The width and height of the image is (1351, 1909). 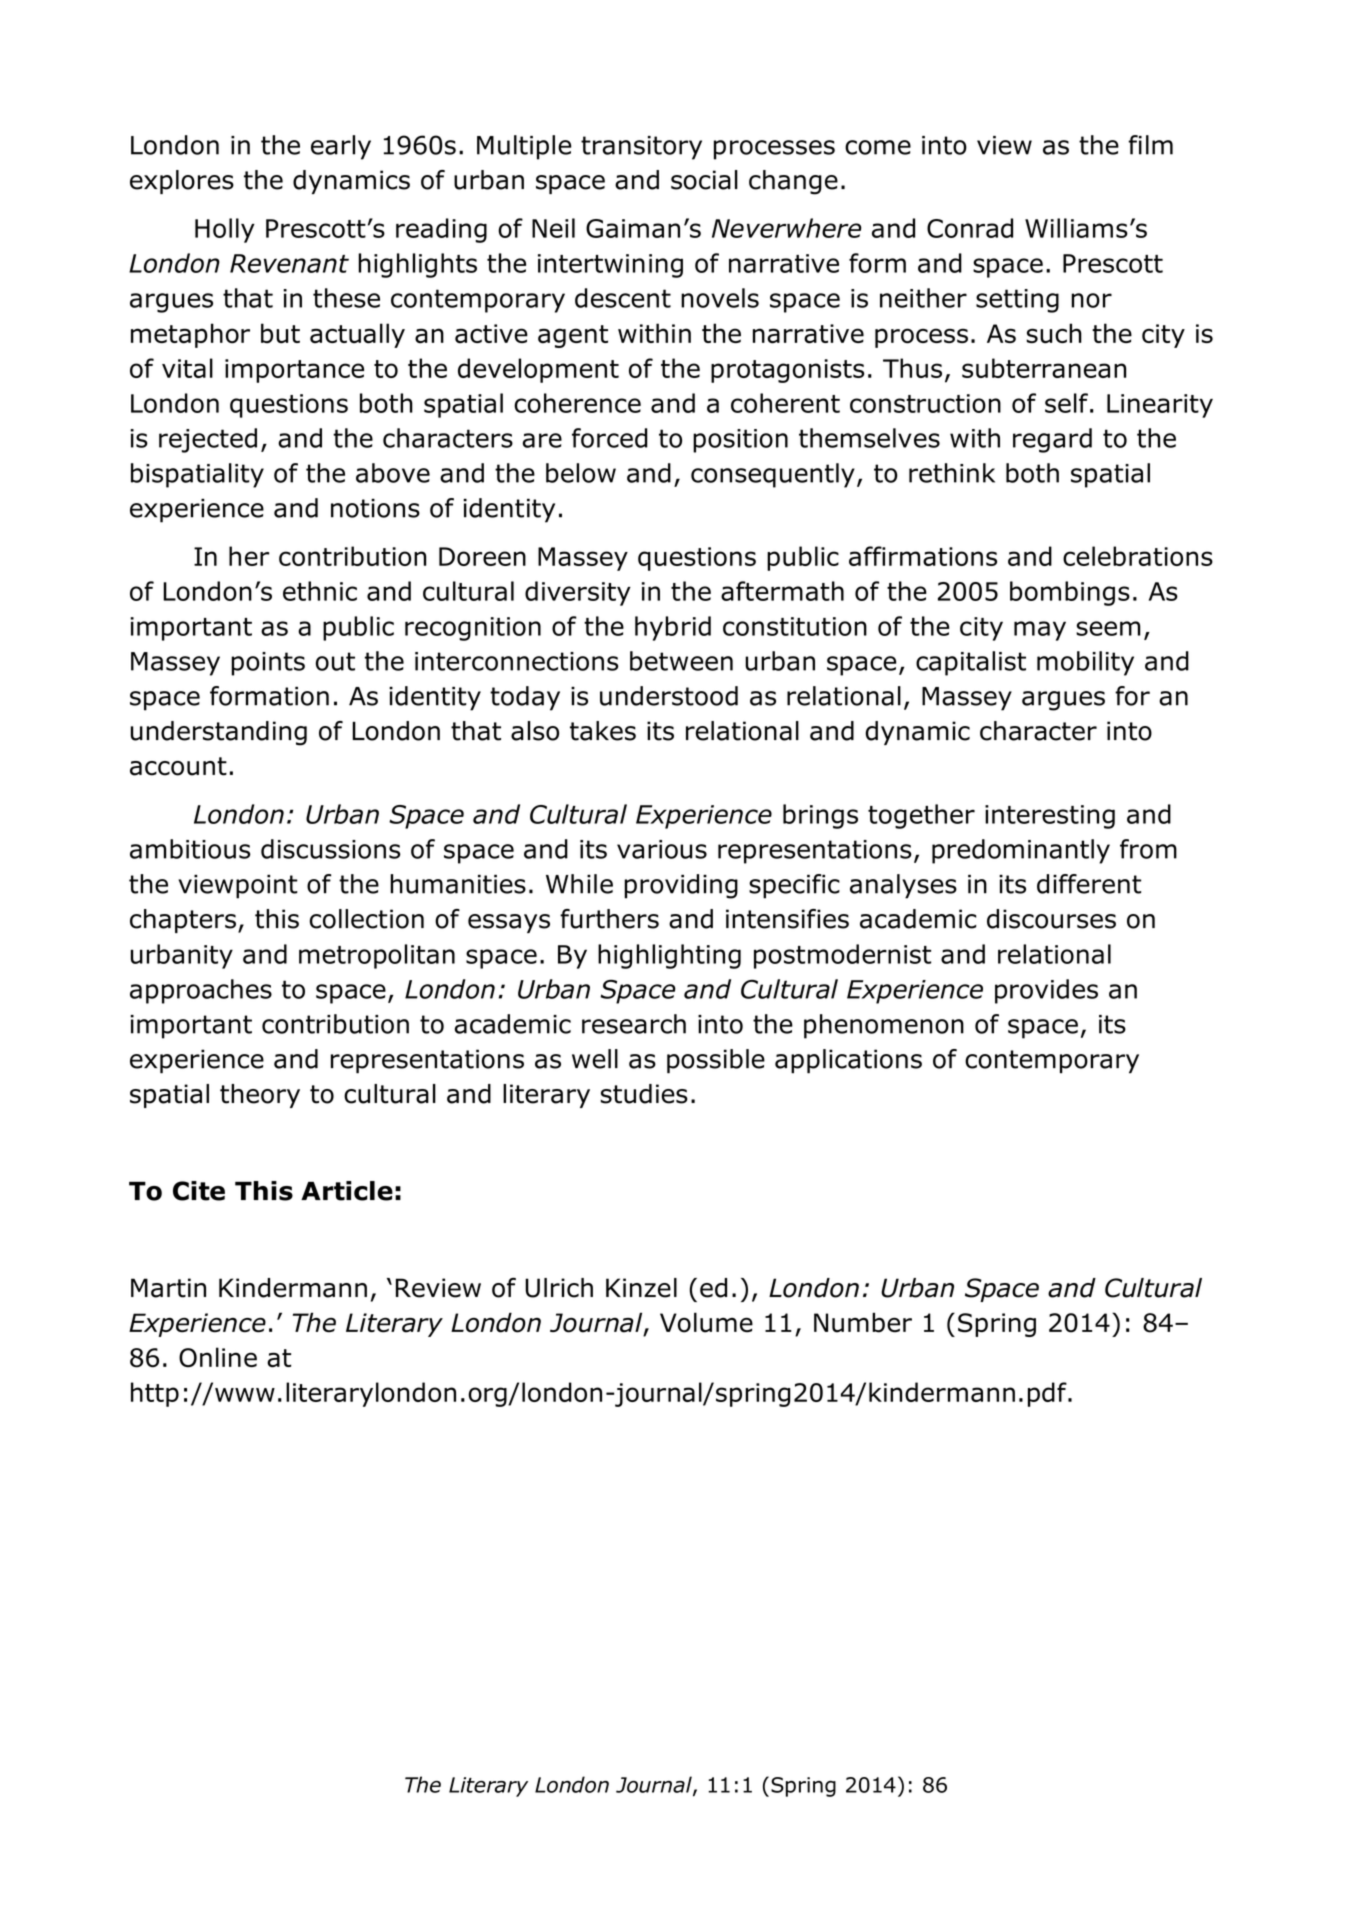 I want to click on Online, so click(x=218, y=1357).
